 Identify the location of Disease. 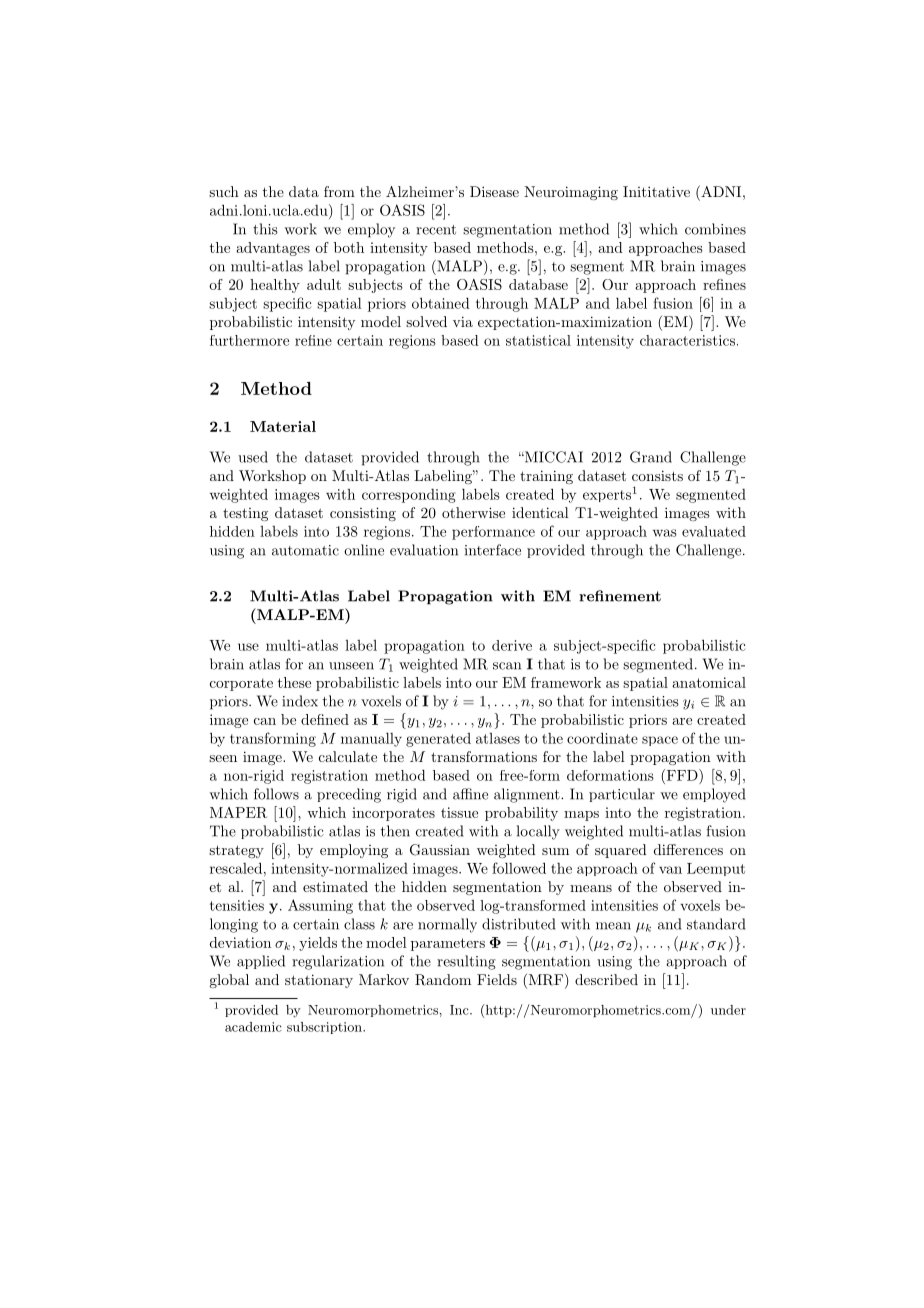
(494, 191).
